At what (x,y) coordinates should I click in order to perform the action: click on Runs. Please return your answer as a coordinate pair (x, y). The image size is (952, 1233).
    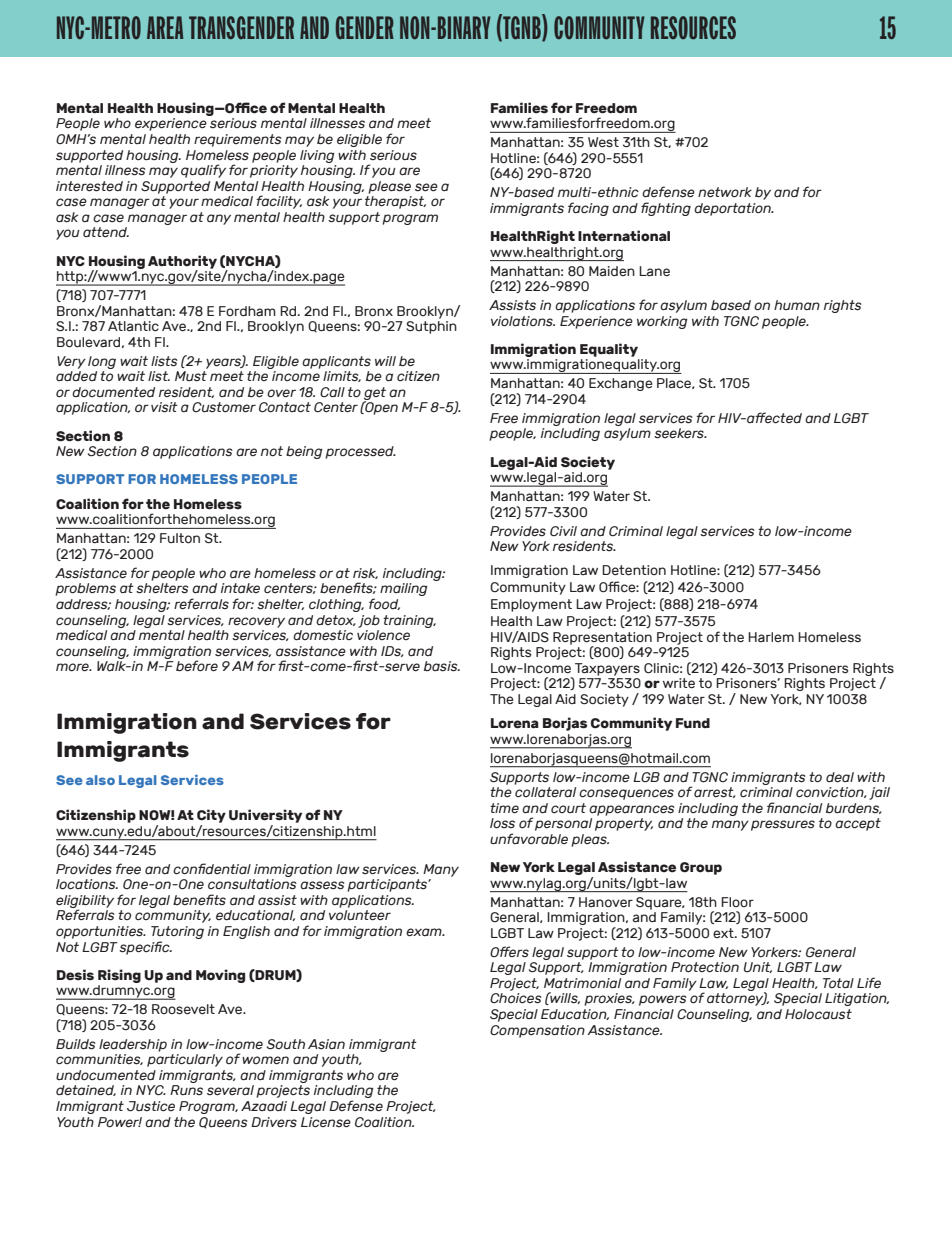
    Looking at the image, I should click on (186, 1090).
